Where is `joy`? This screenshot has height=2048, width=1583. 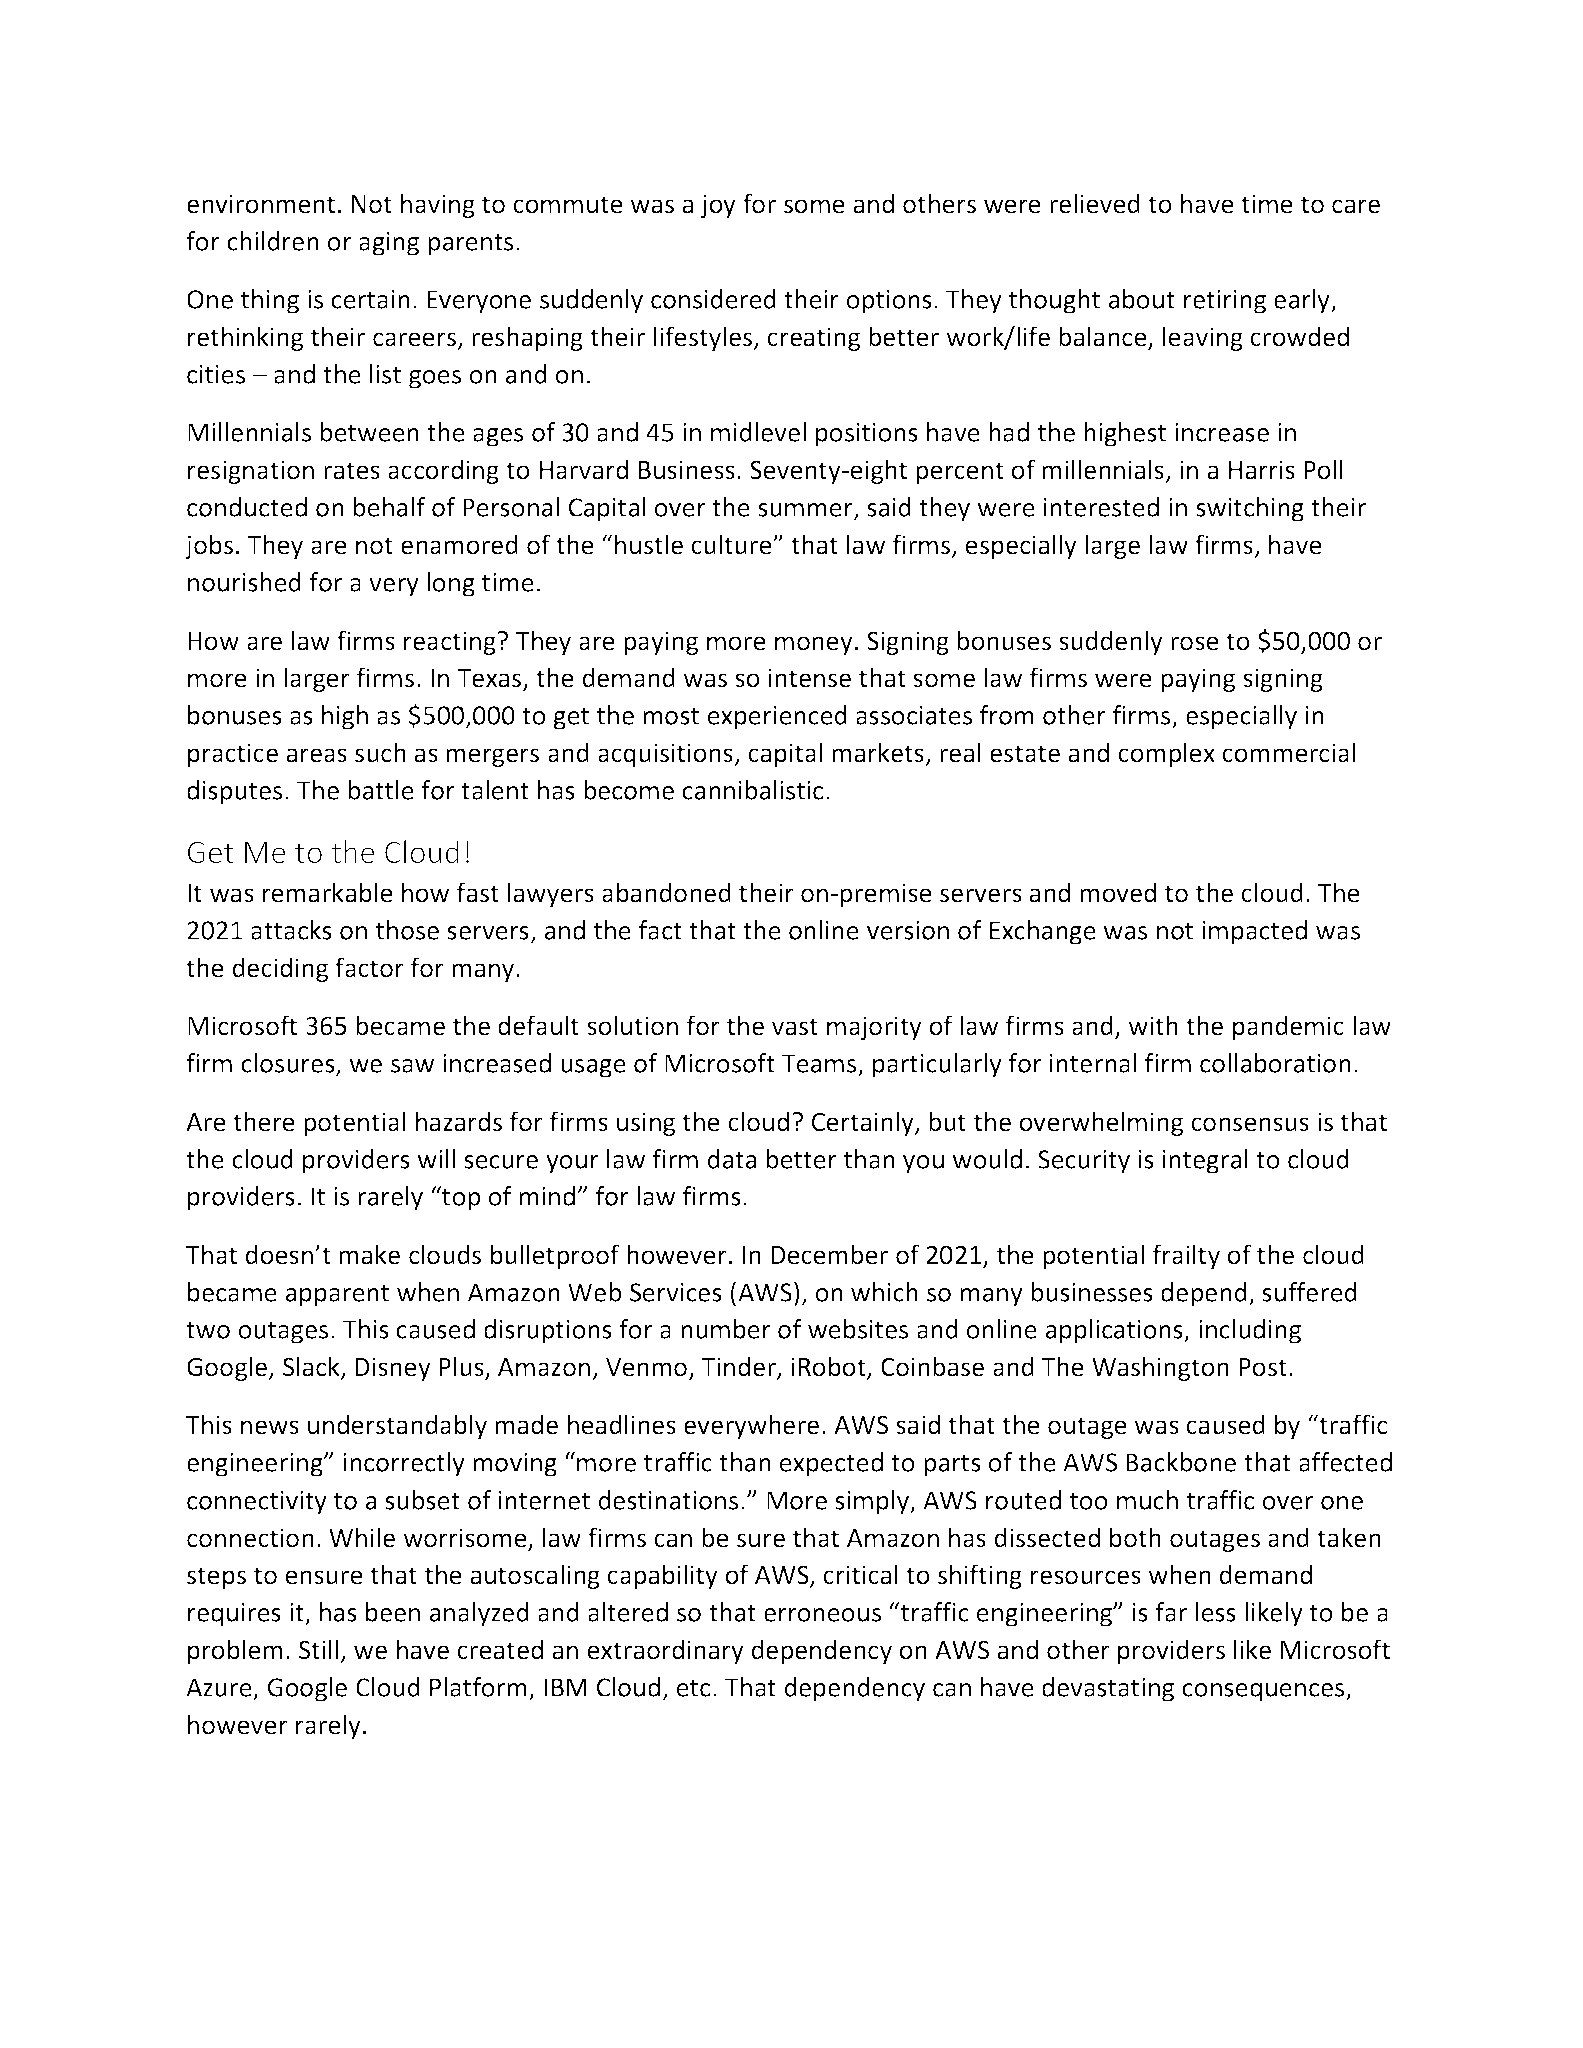 joy is located at coordinates (718, 206).
